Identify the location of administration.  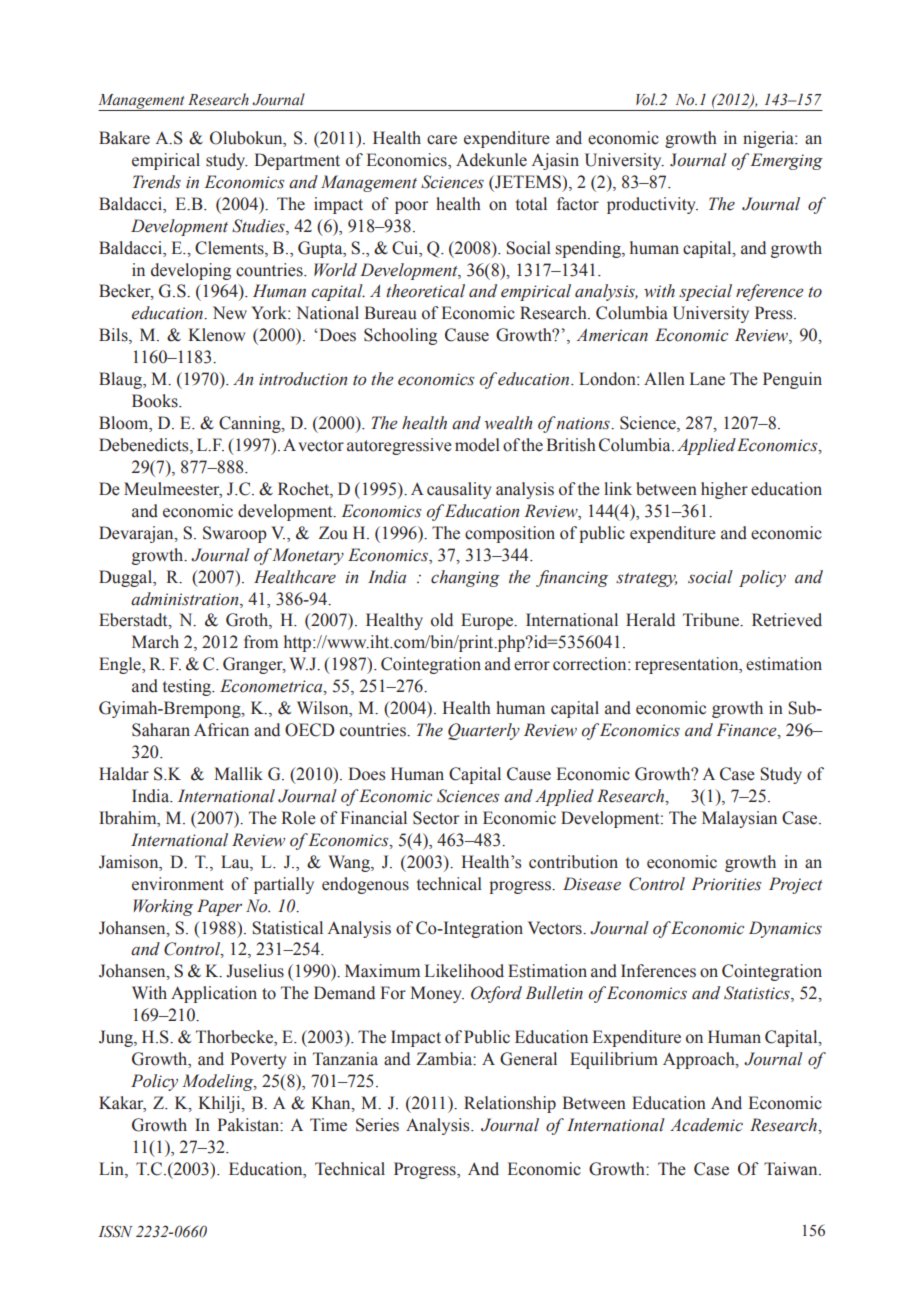
(186, 599).
